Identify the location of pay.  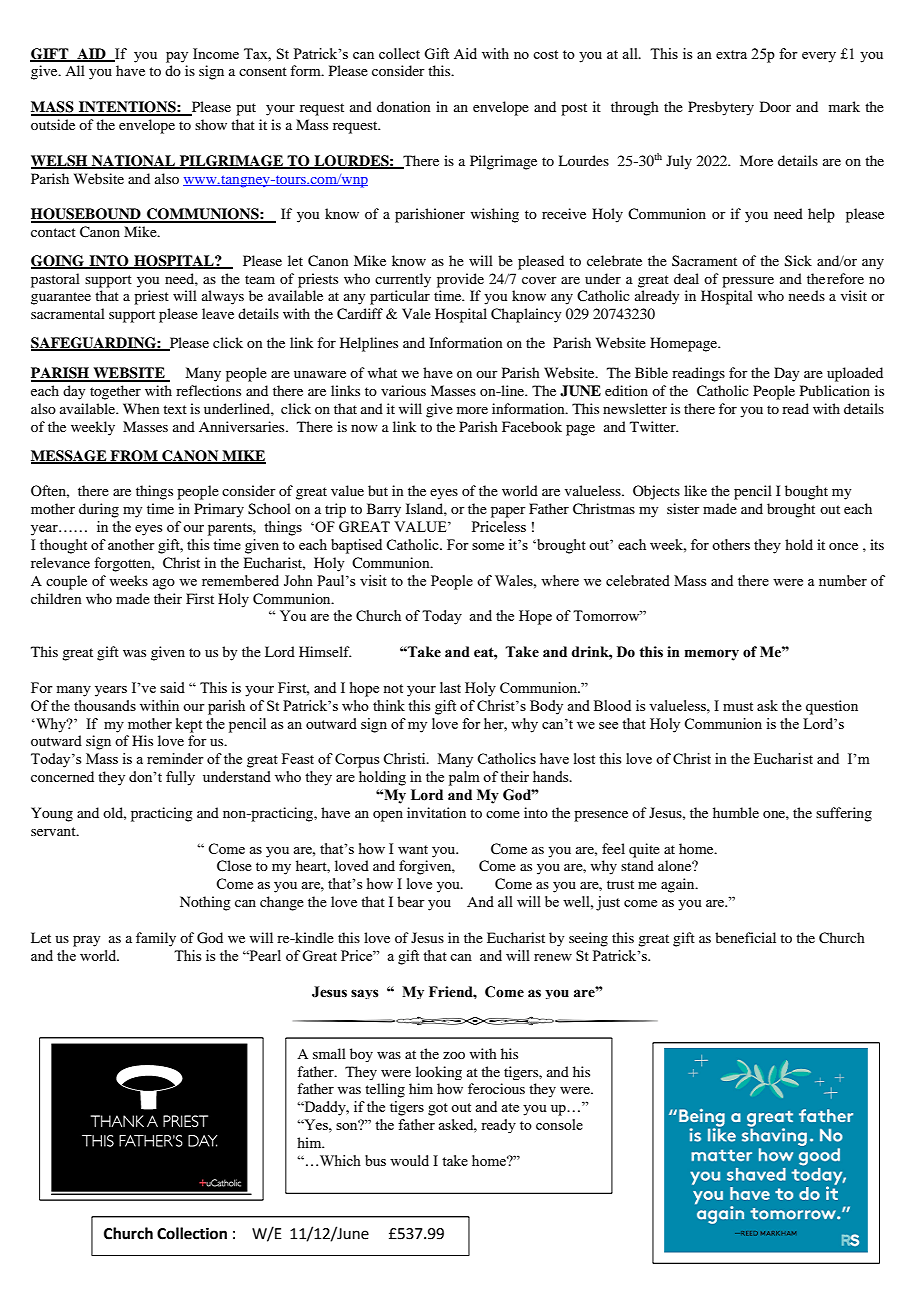
(177, 57).
